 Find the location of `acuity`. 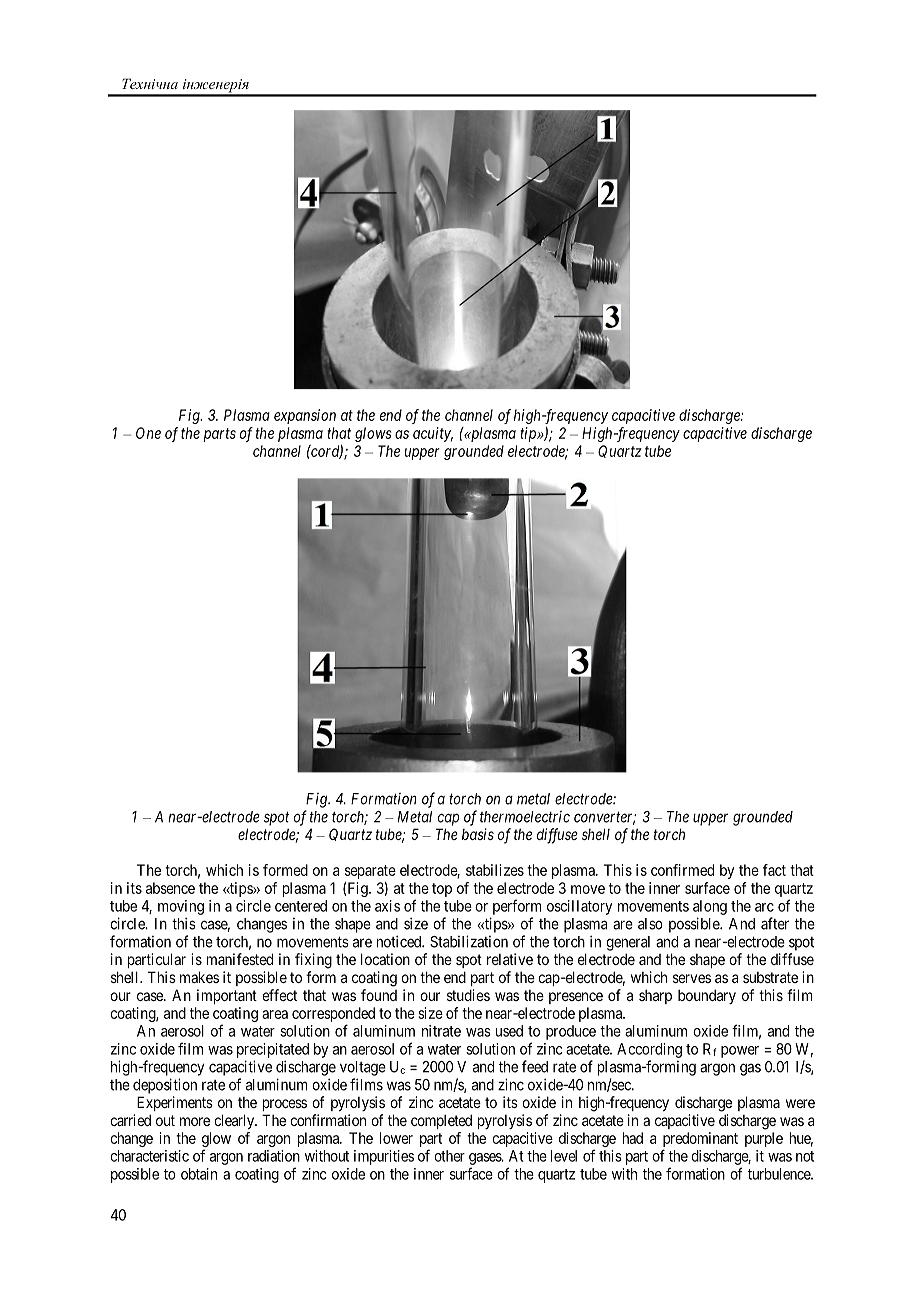

acuity is located at coordinates (433, 434).
